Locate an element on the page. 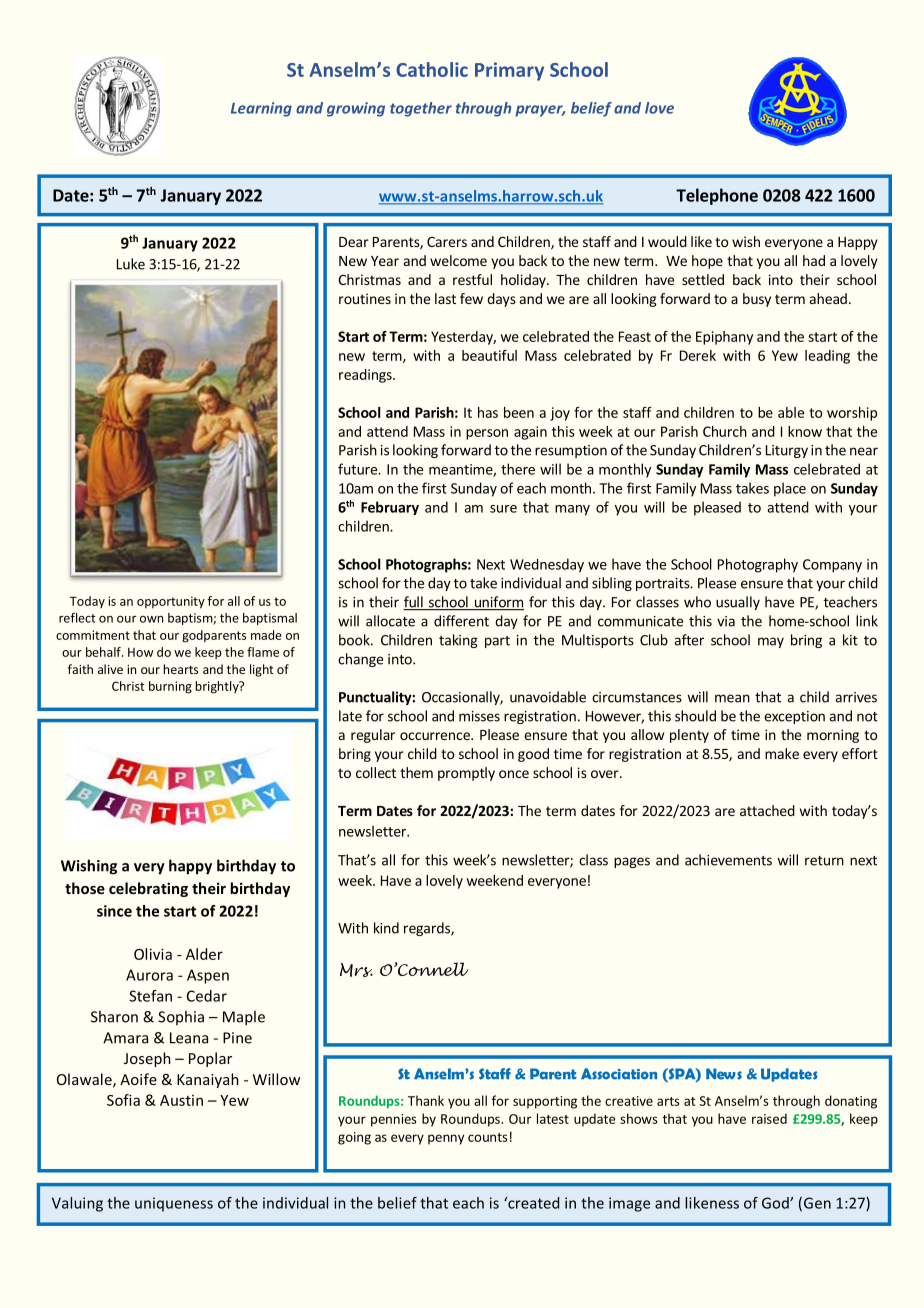  uniqueness is located at coordinates (174, 1204).
